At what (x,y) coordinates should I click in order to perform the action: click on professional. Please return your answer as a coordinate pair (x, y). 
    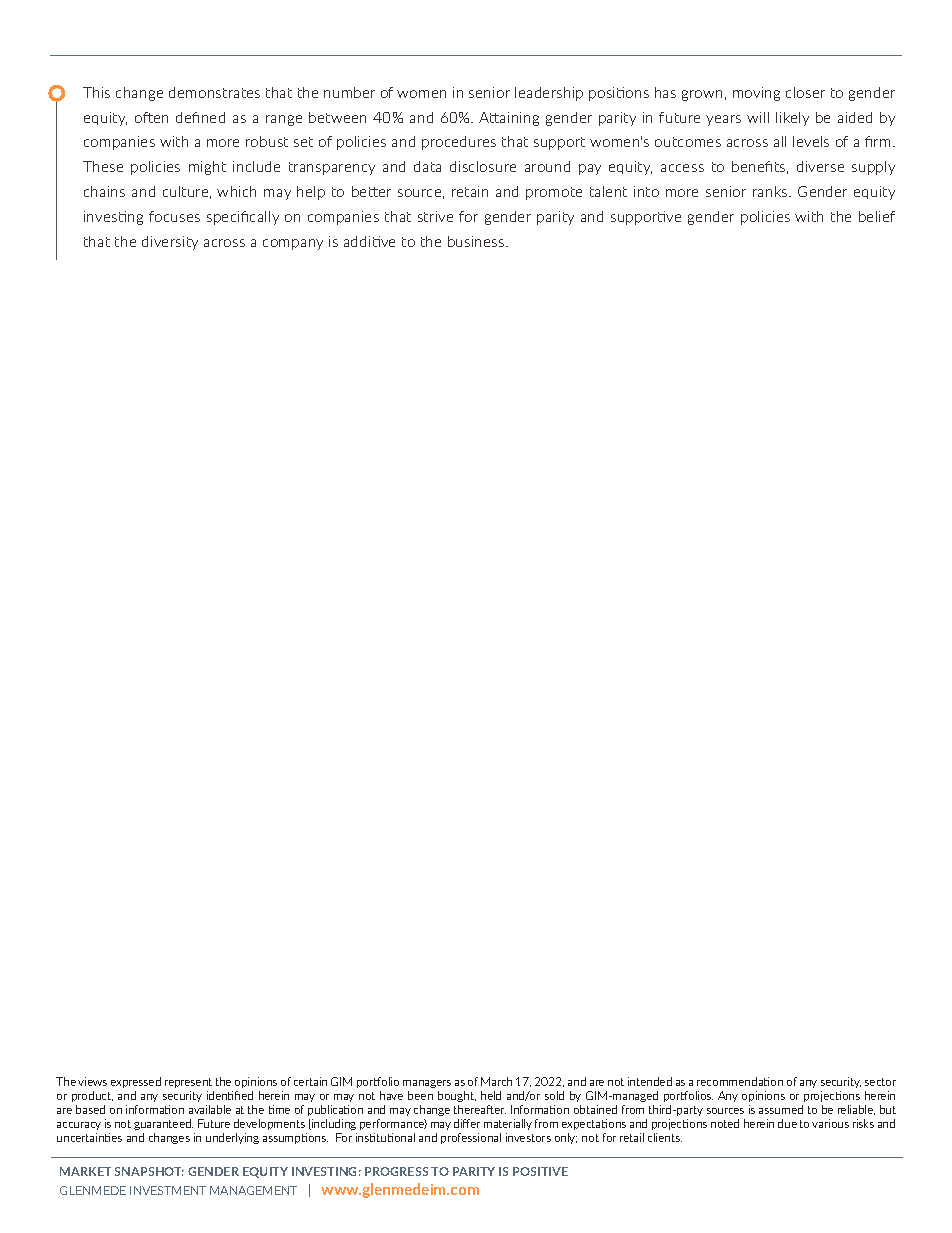
    Looking at the image, I should click on (471, 1138).
